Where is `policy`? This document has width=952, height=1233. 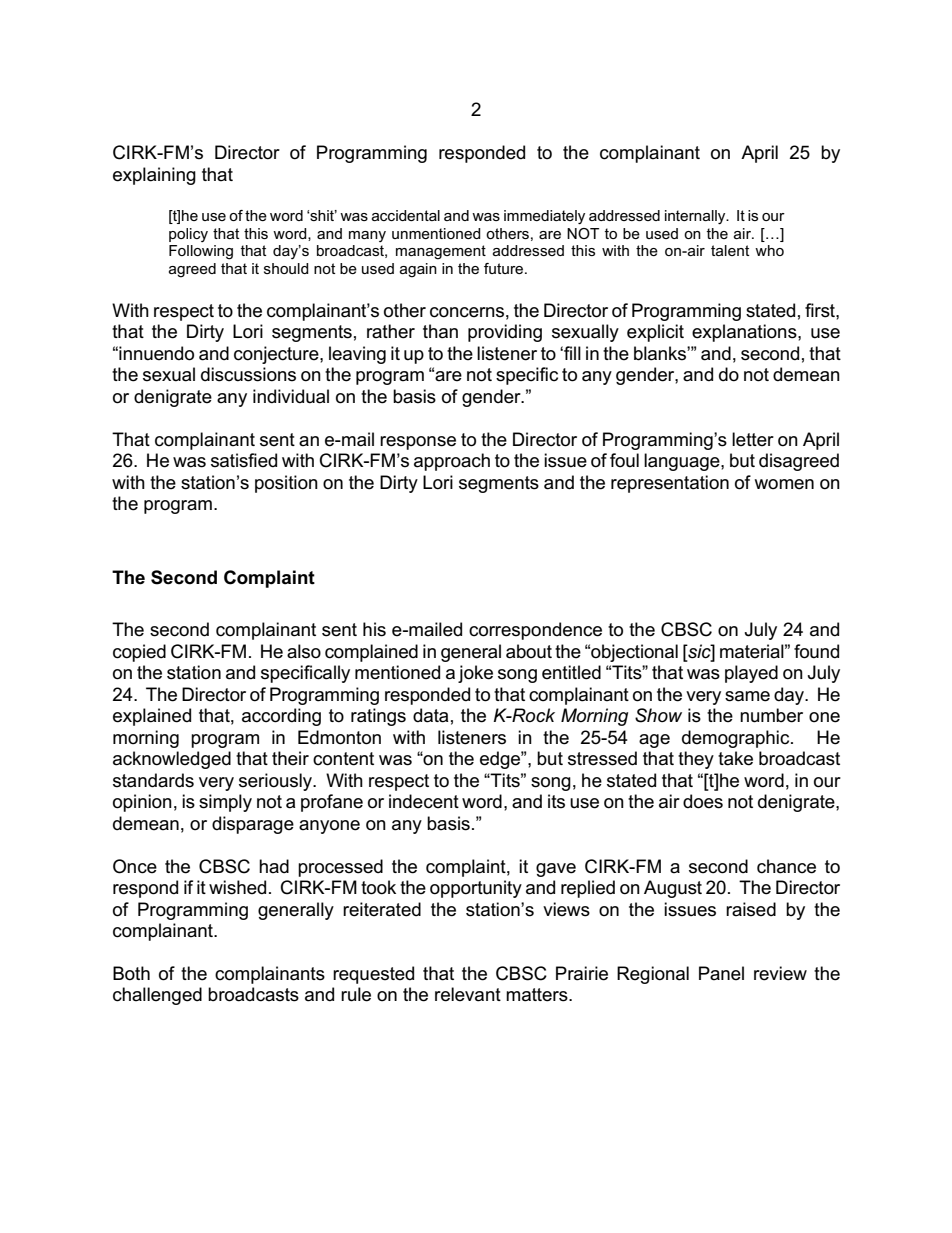
policy is located at coordinates (188, 235).
